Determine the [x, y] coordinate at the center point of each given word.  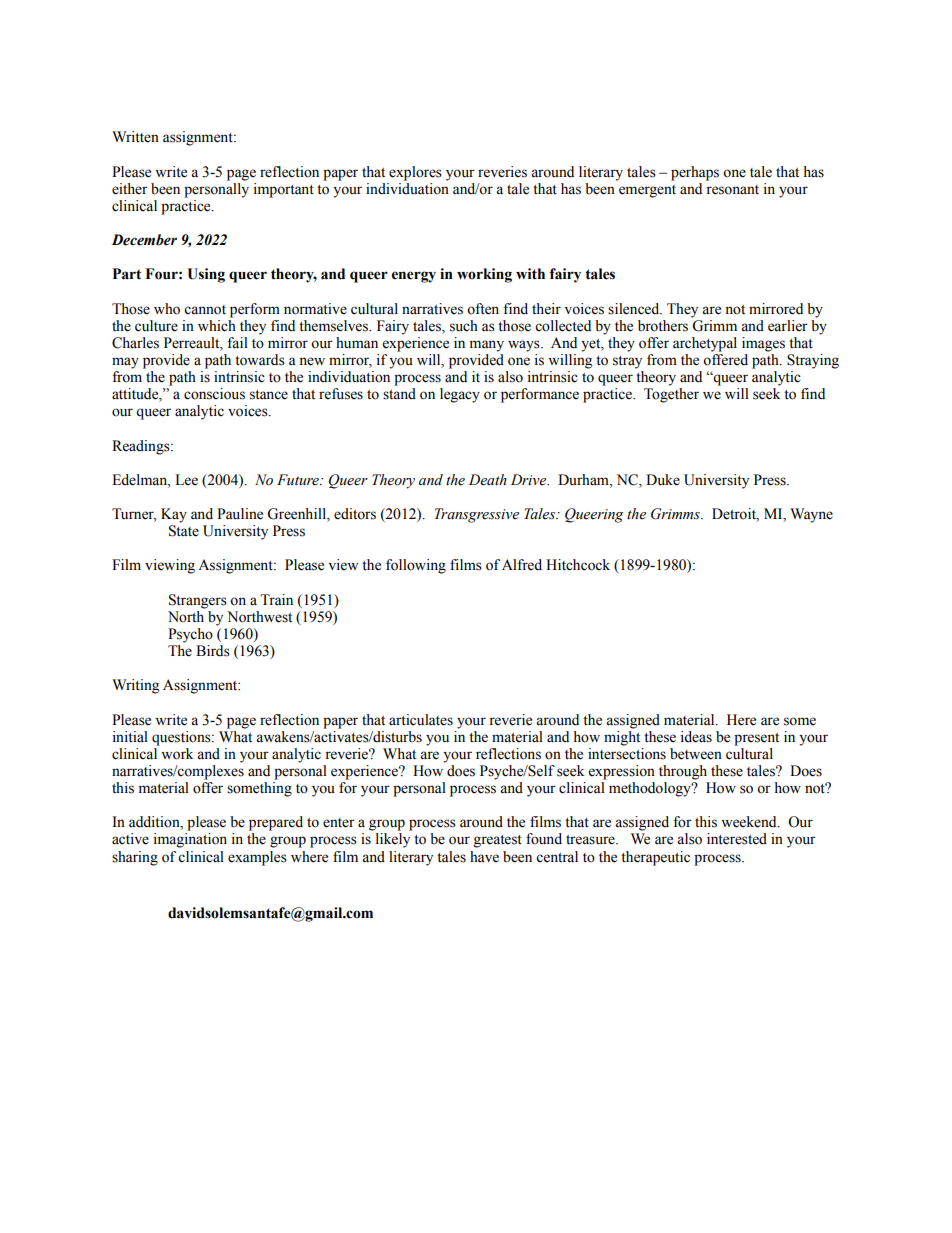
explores [415, 173]
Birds [213, 651]
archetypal [705, 344]
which [217, 324]
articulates [421, 720]
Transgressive [477, 515]
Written [135, 137]
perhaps [695, 173]
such [464, 326]
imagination [190, 840]
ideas [696, 737]
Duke [663, 480]
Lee [186, 480]
